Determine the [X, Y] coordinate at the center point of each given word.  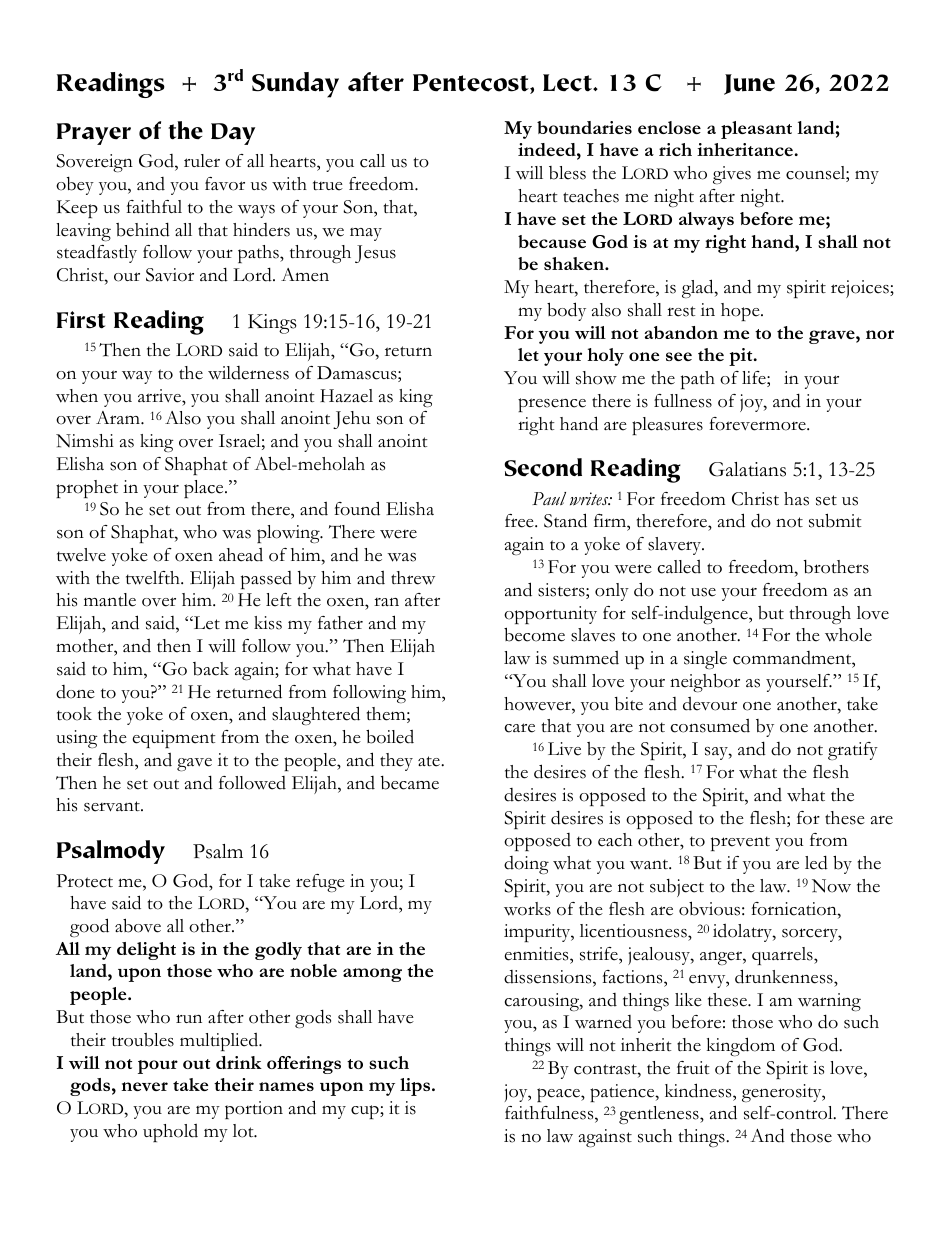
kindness [699, 1090]
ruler [202, 161]
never [144, 1086]
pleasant [756, 130]
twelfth [154, 578]
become [534, 634]
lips [416, 1087]
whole [848, 635]
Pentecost [472, 84]
